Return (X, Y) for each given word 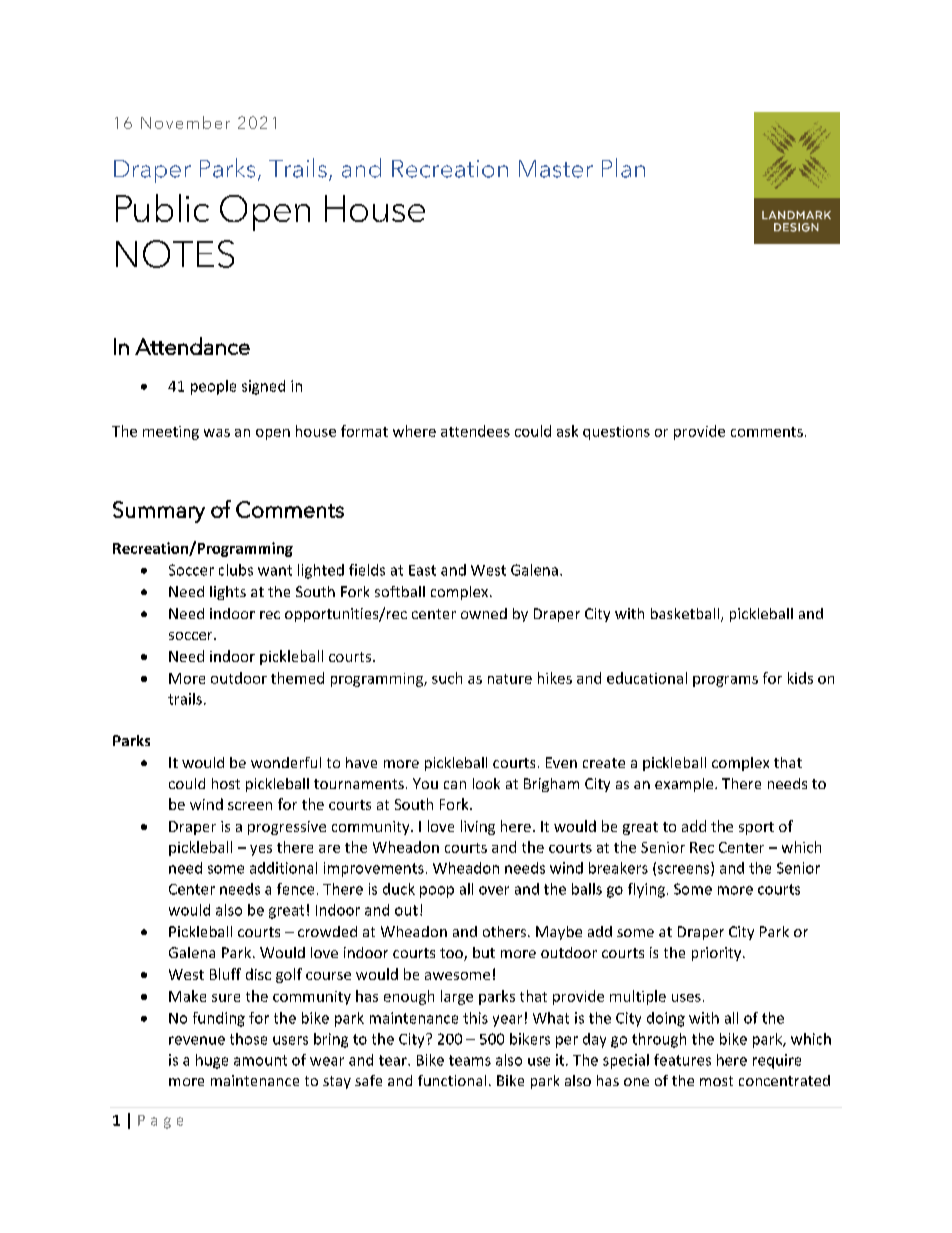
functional (452, 1080)
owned (484, 613)
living (478, 827)
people (213, 387)
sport (756, 828)
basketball (686, 615)
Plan (623, 168)
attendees (475, 431)
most (716, 1081)
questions (616, 433)
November (185, 122)
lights (228, 593)
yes (261, 850)
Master (556, 169)
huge (212, 1061)
